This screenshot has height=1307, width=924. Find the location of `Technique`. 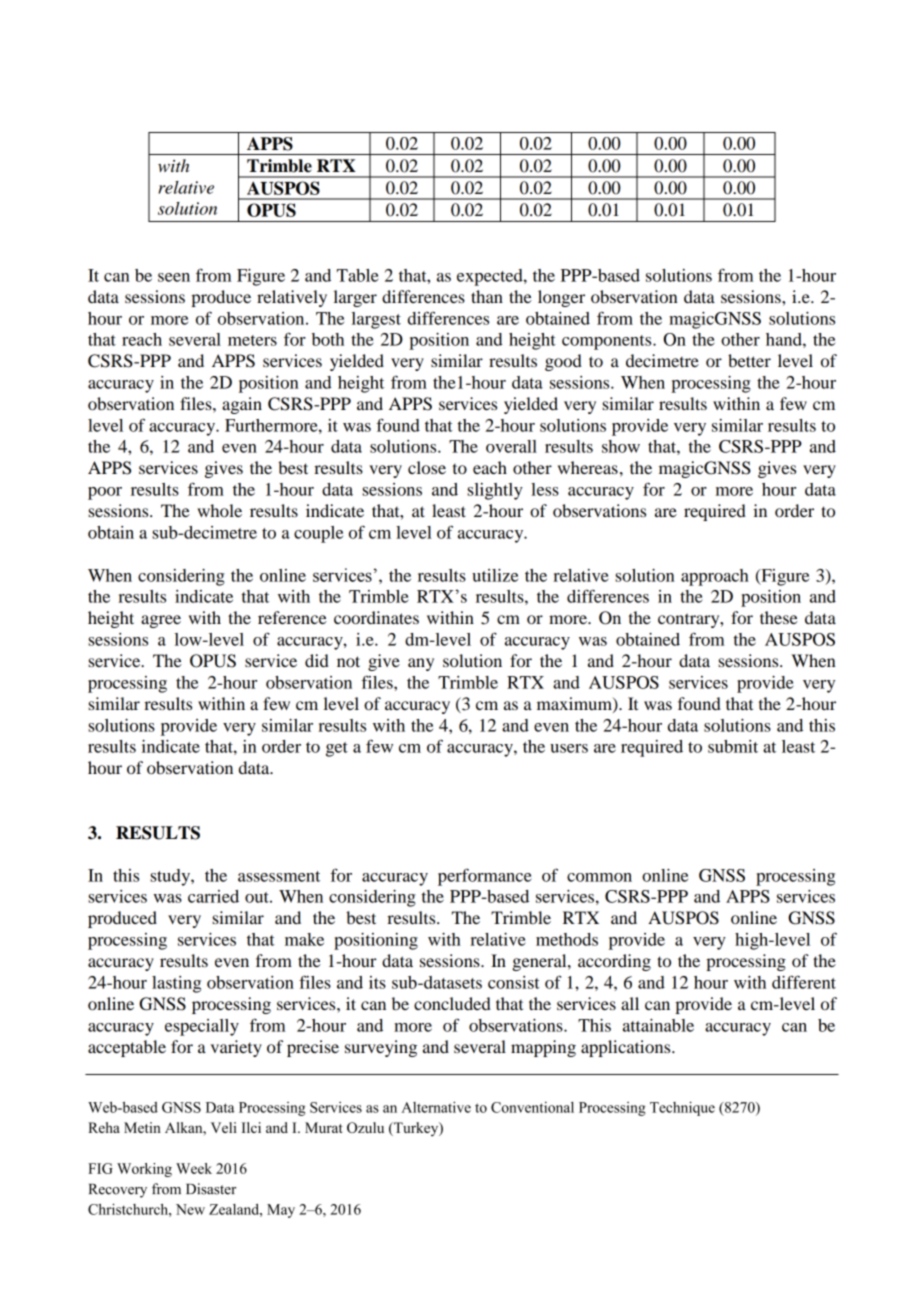

Technique is located at coordinates (682, 1108).
